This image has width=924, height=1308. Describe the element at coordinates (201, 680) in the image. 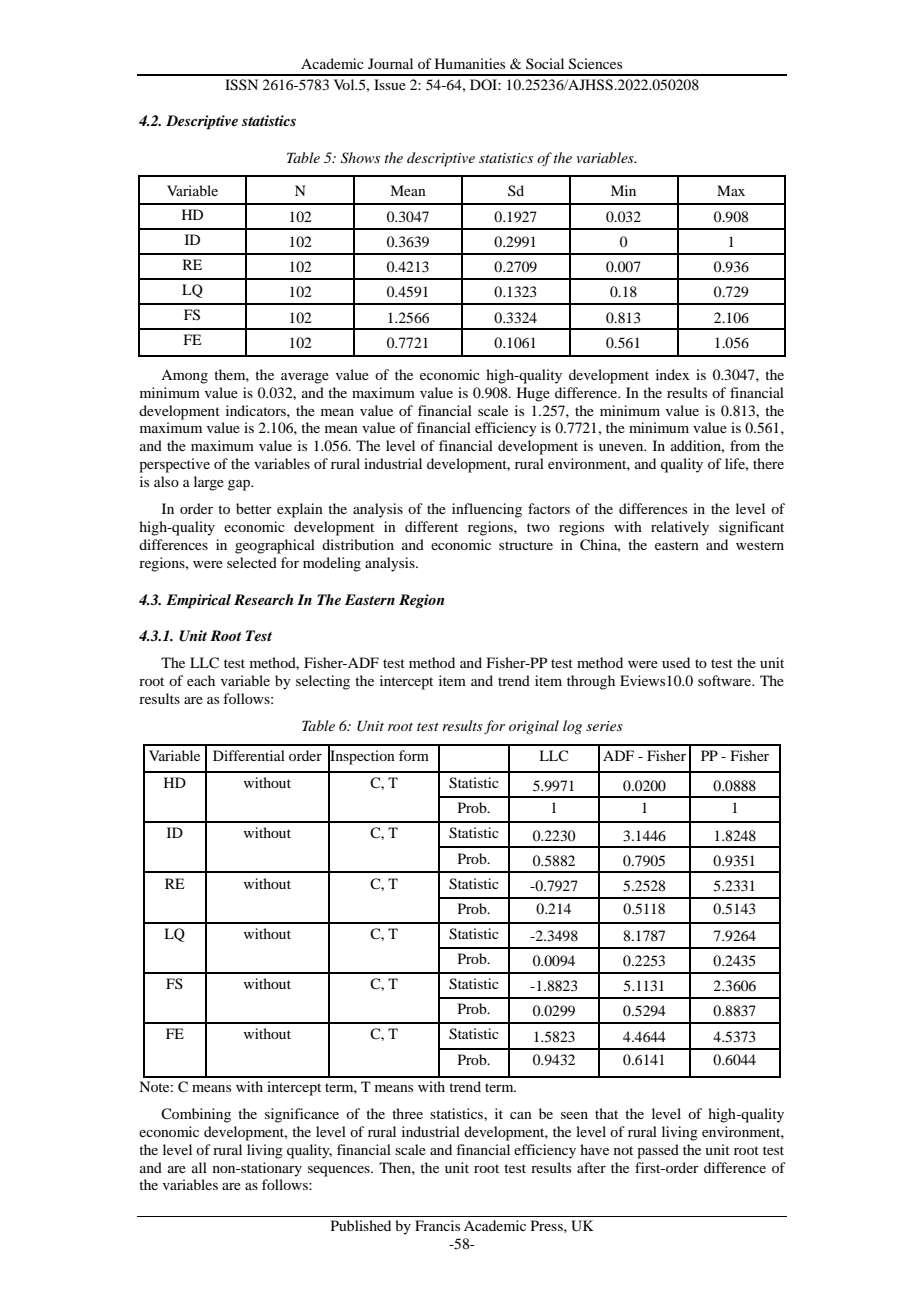

I see `each` at that location.
